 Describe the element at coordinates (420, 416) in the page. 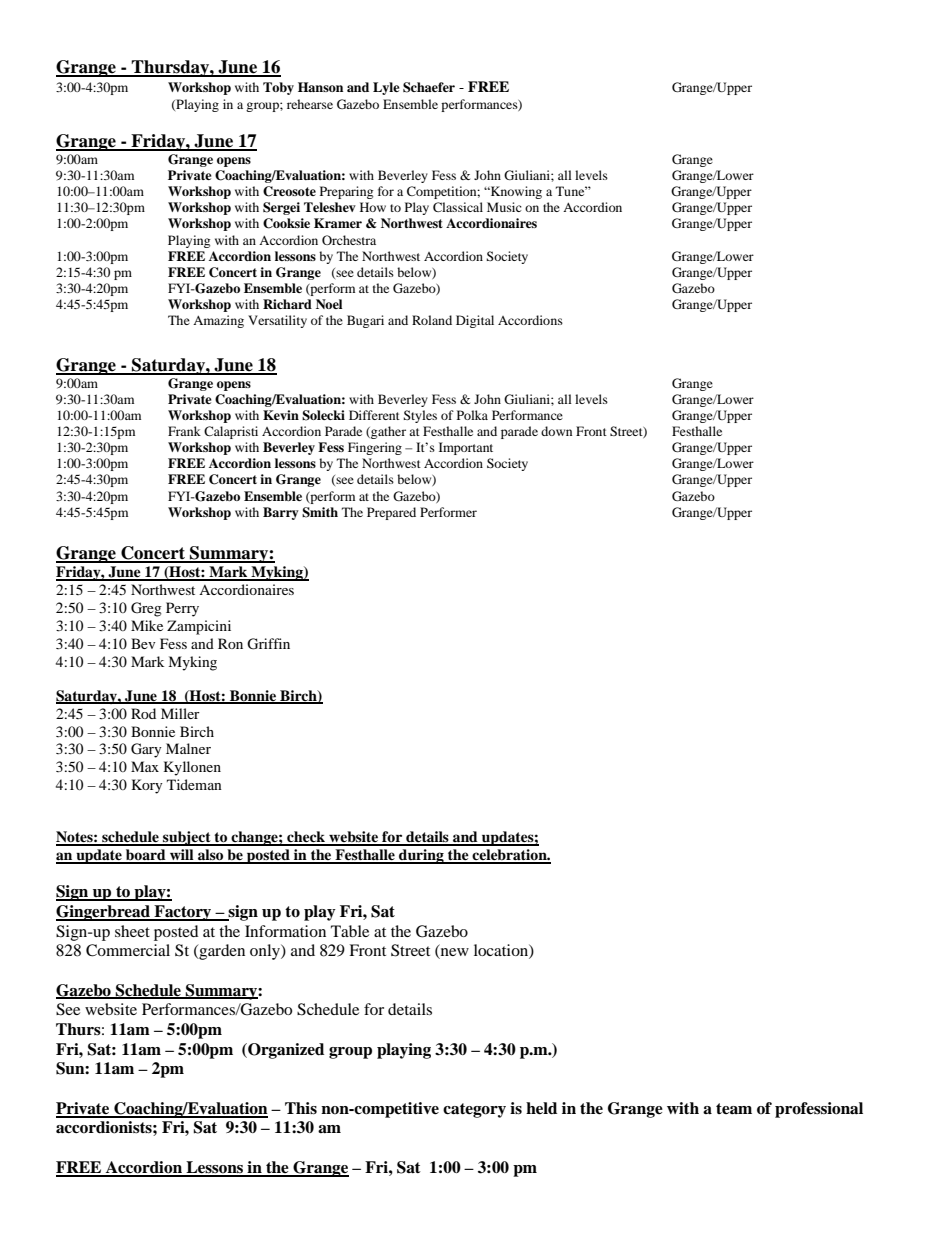

I see `Styles` at that location.
